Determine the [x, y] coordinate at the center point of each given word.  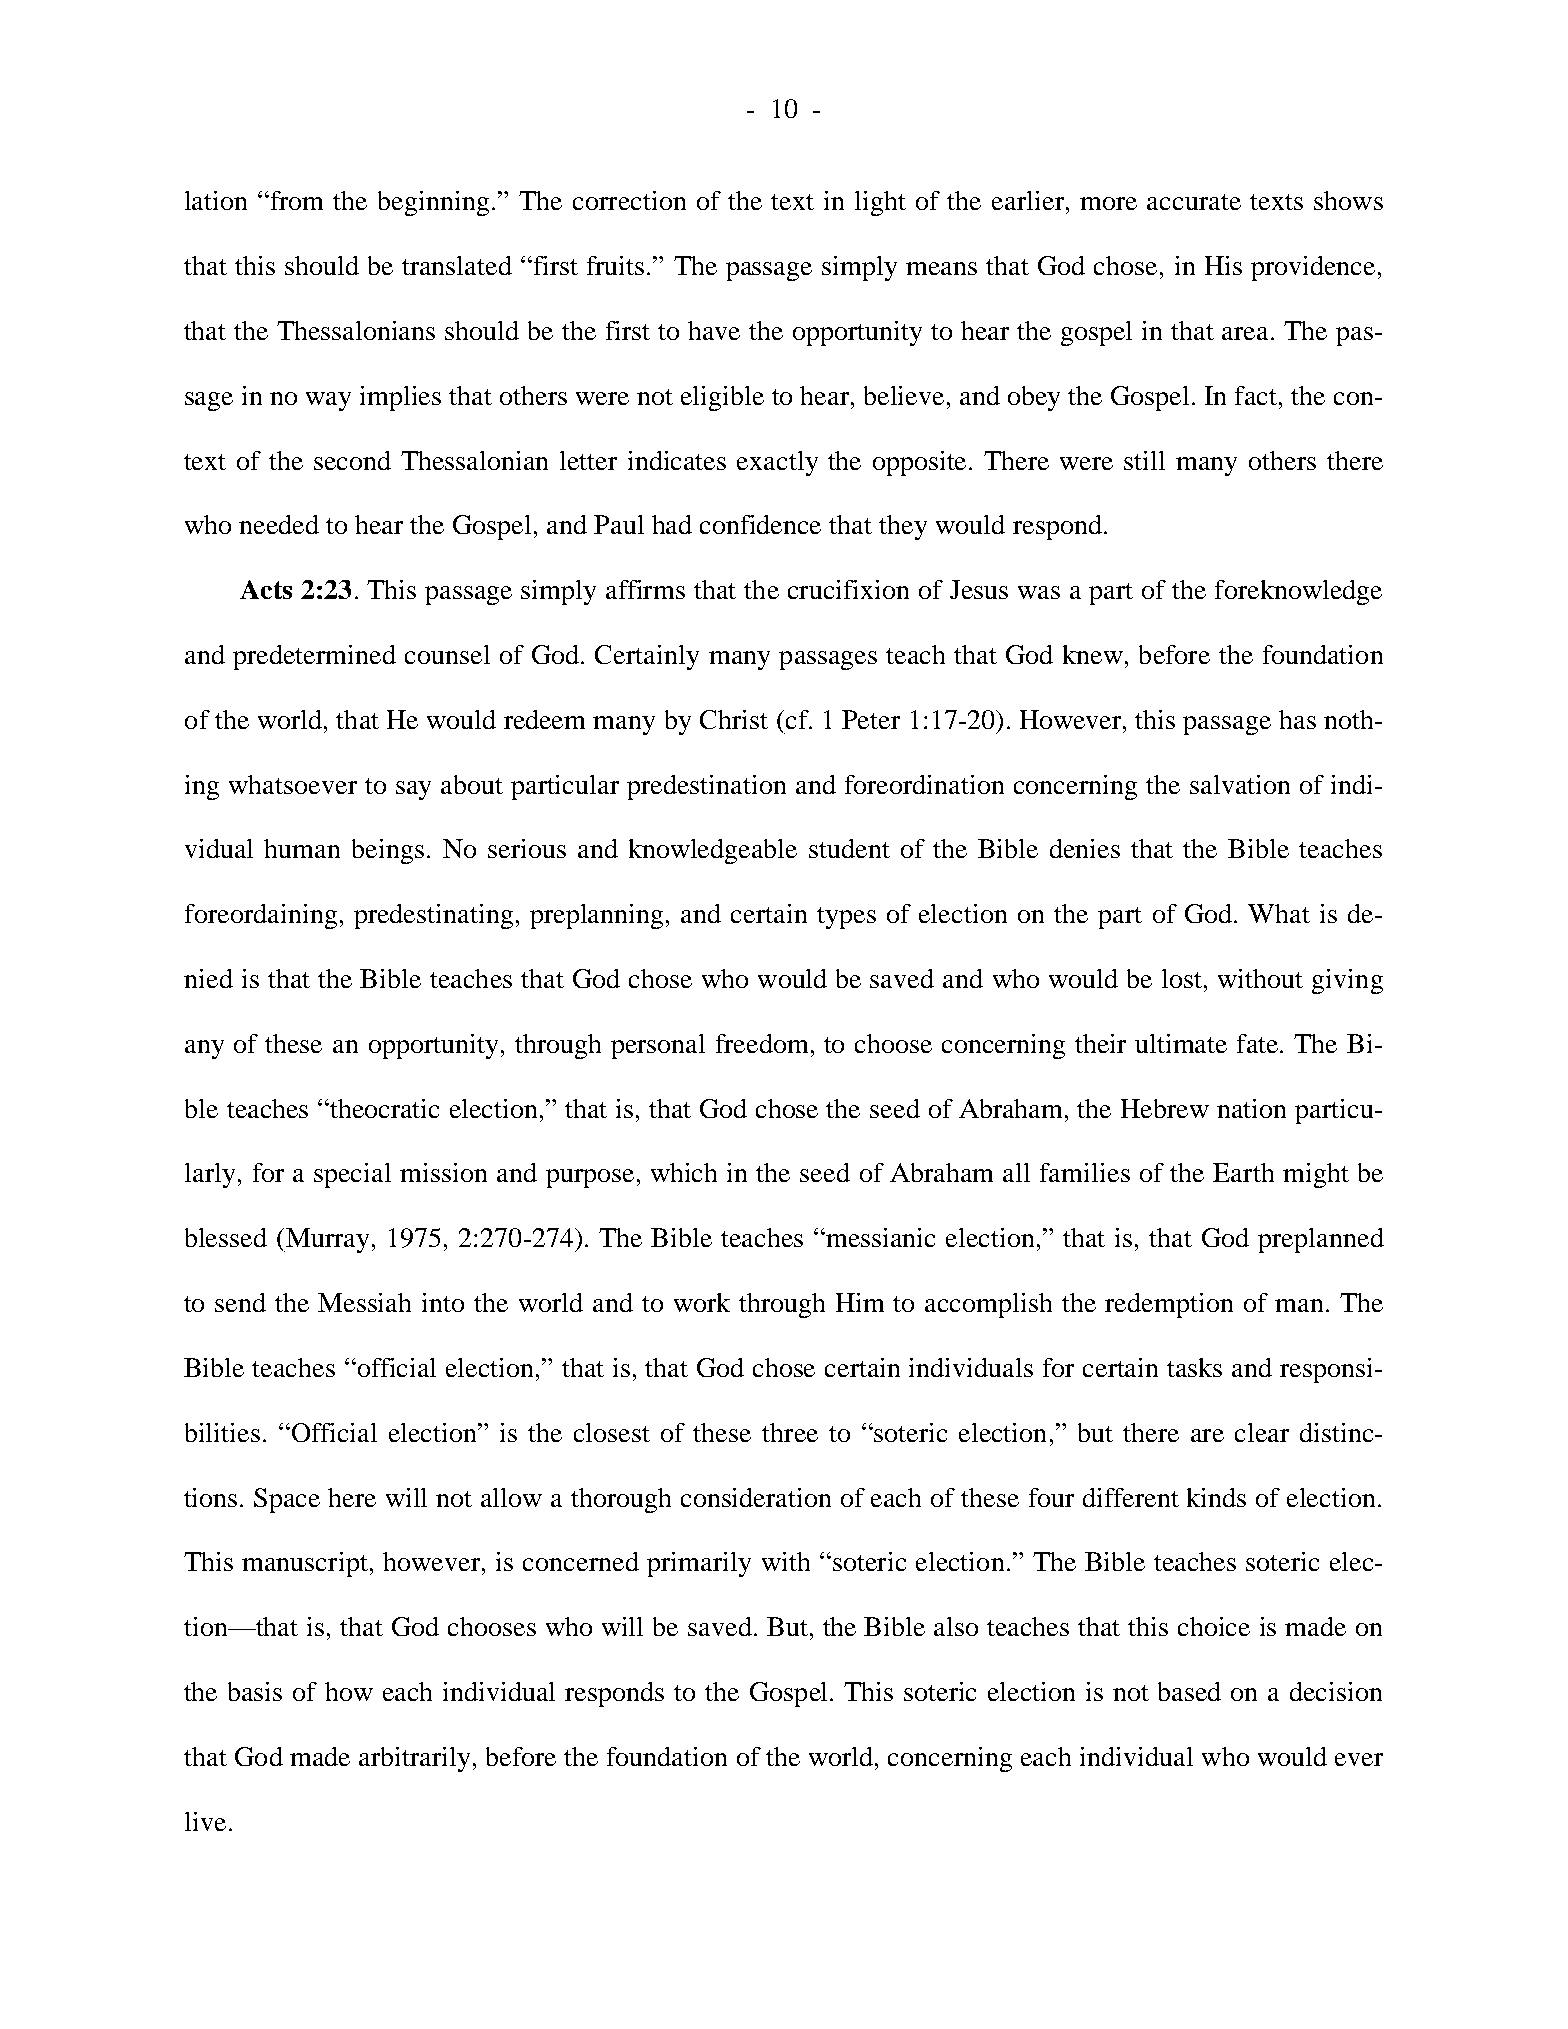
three [790, 1432]
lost [1183, 978]
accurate [1194, 202]
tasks [1194, 1367]
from [297, 200]
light [880, 203]
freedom [762, 1043]
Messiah [364, 1302]
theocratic [383, 1108]
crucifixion [848, 589]
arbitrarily [414, 1759]
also [956, 1626]
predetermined [314, 657]
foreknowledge [1298, 592]
